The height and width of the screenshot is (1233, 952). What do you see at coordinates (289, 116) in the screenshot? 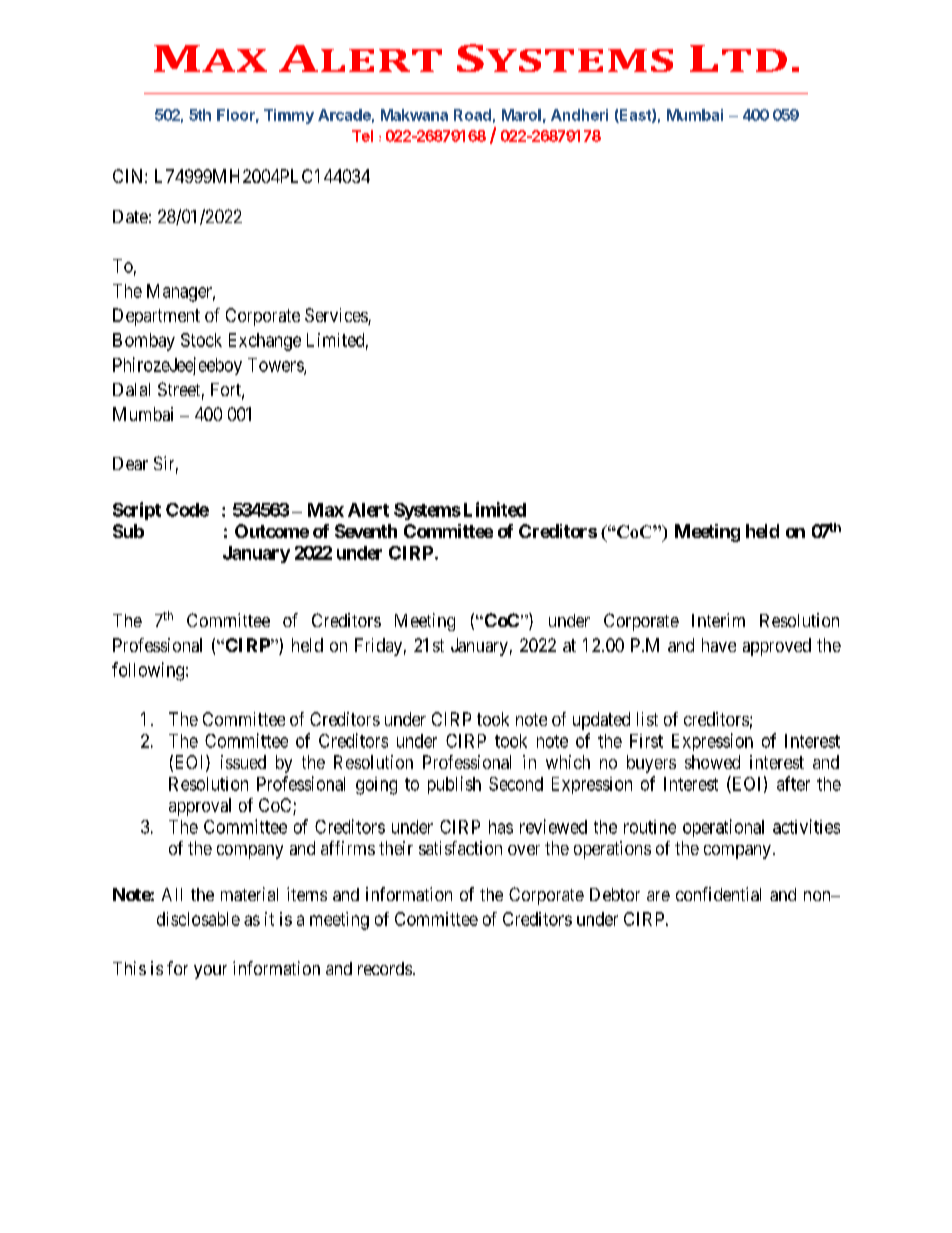
I see `Timmy` at bounding box center [289, 116].
